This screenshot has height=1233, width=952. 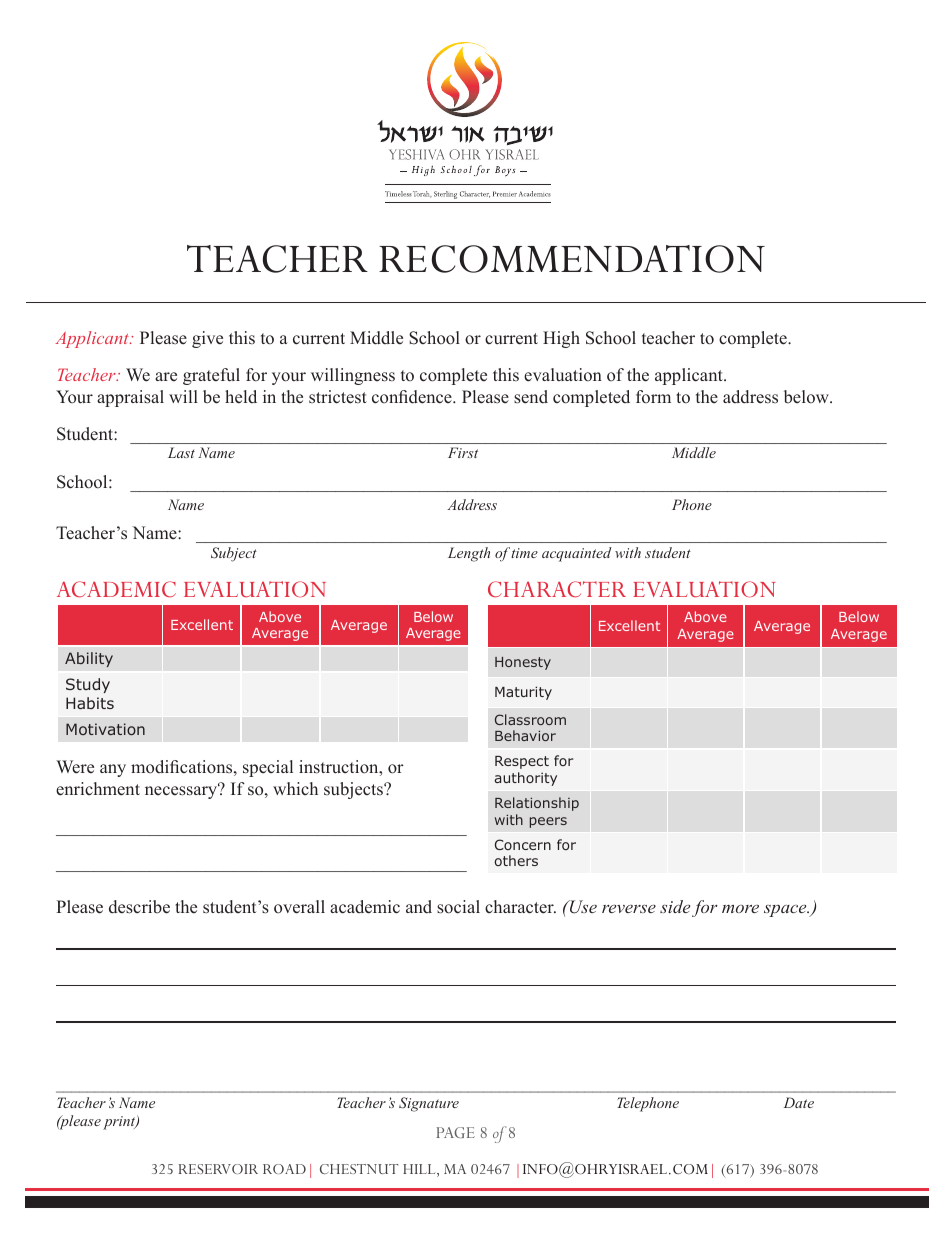 What do you see at coordinates (572, 259) in the screenshot?
I see `RECOMMENDATION` at bounding box center [572, 259].
